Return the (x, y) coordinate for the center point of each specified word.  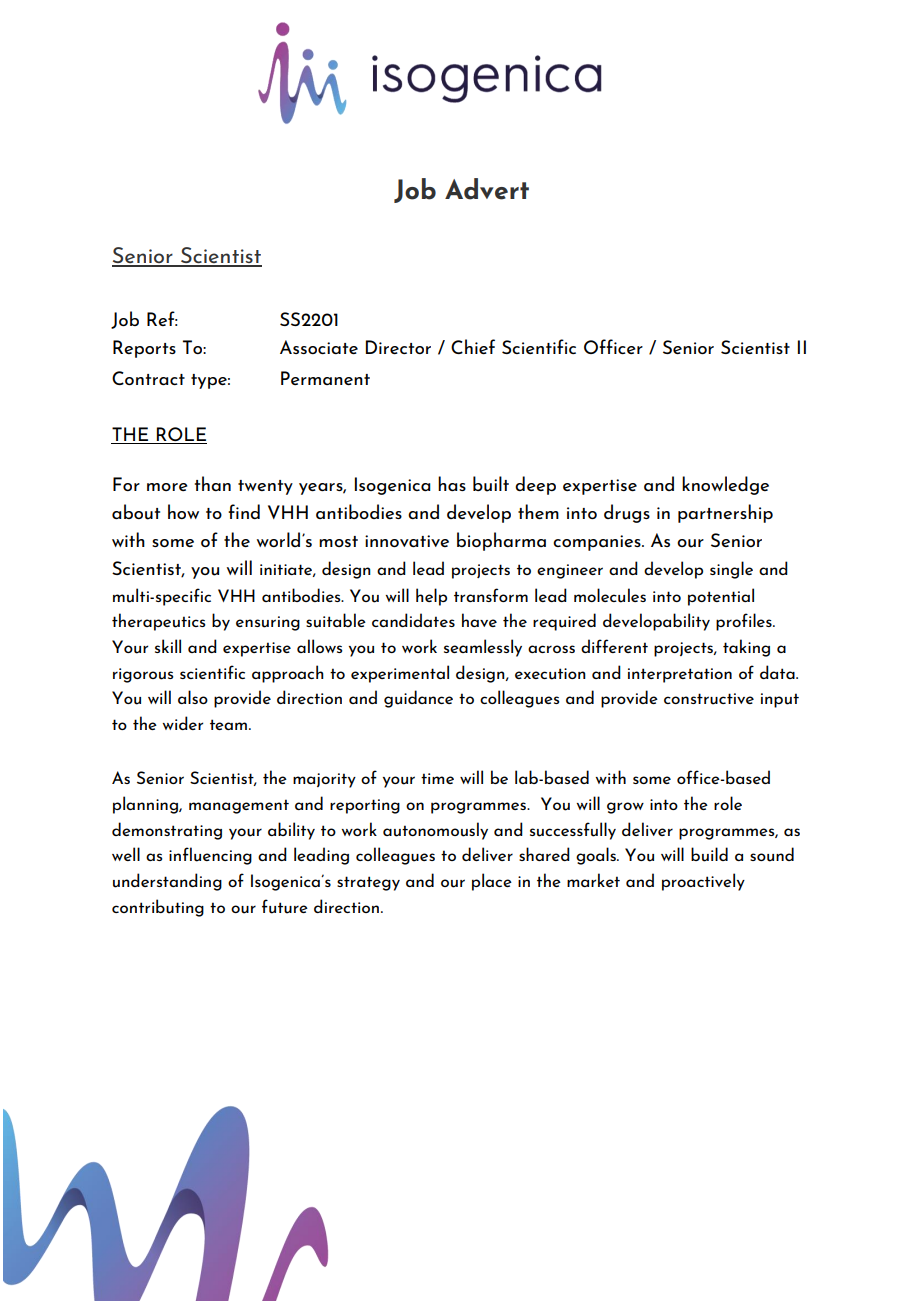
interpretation (680, 675)
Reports (144, 349)
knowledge (725, 485)
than (213, 483)
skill (168, 646)
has (452, 483)
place (492, 882)
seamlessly (483, 648)
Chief (473, 346)
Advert (487, 189)
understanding (167, 882)
